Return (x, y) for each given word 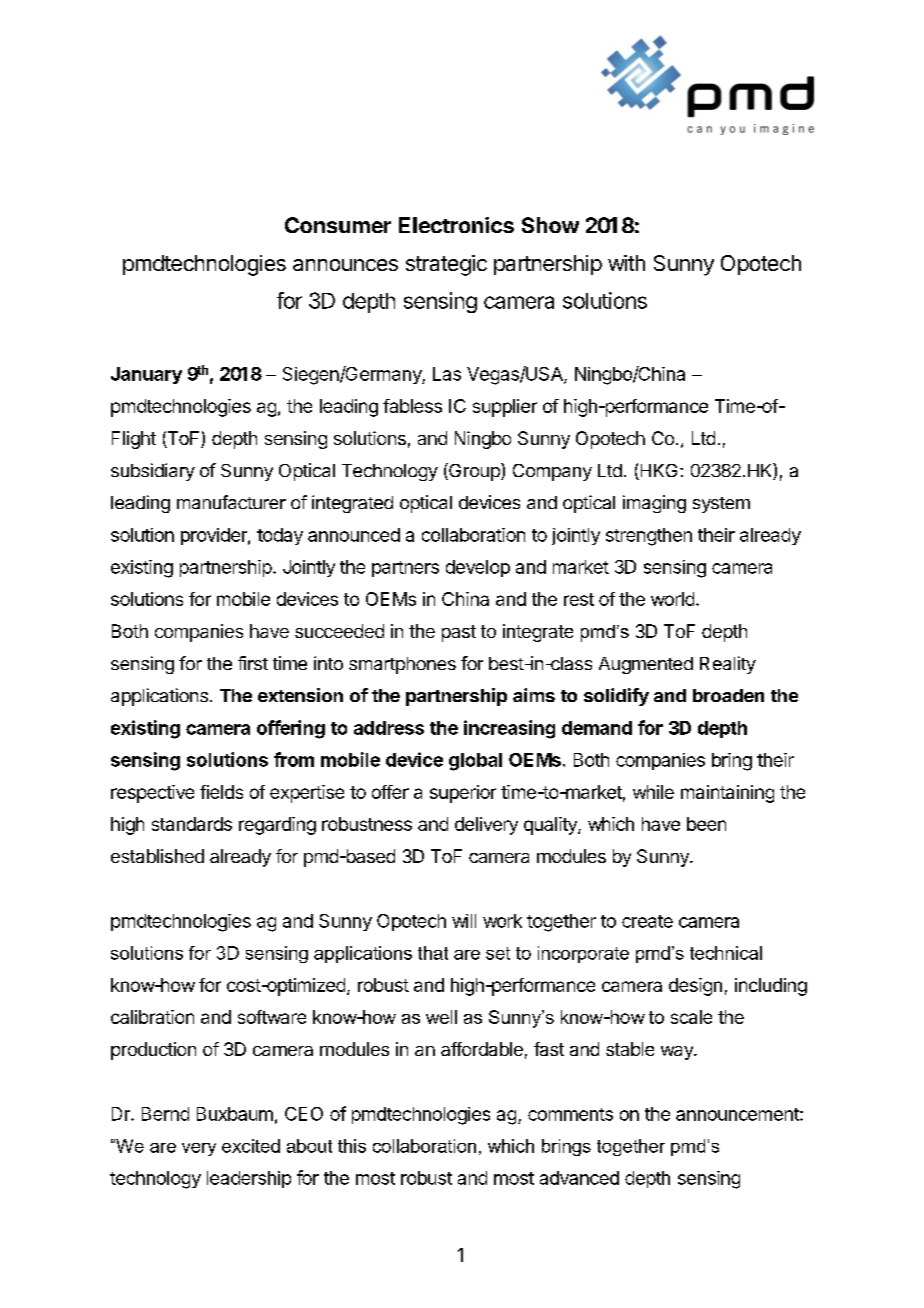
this (352, 1146)
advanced (579, 1178)
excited (251, 1146)
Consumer (338, 225)
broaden (728, 695)
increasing (509, 729)
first (253, 663)
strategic (446, 265)
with (626, 263)
